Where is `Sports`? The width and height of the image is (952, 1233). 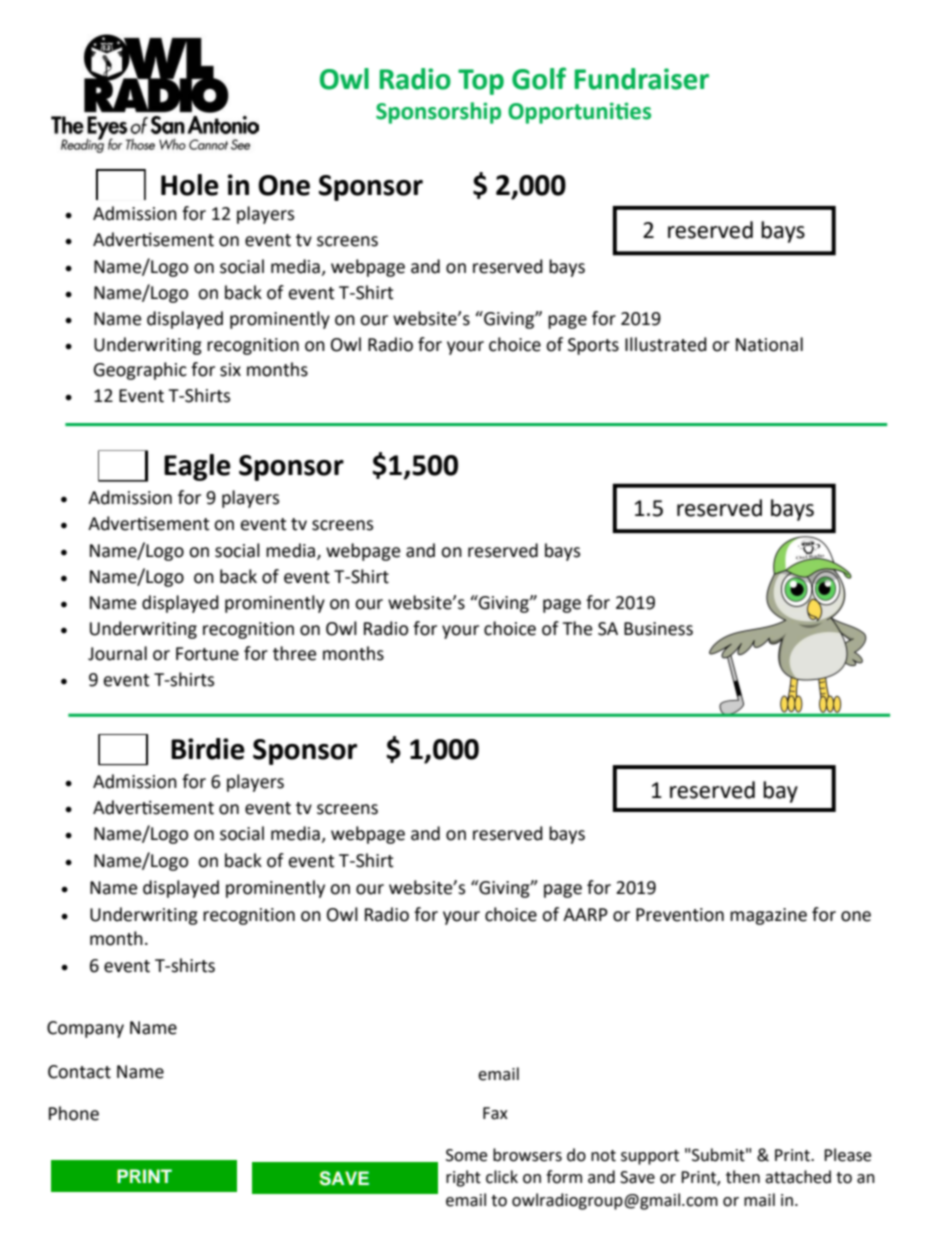
Sports is located at coordinates (593, 346).
